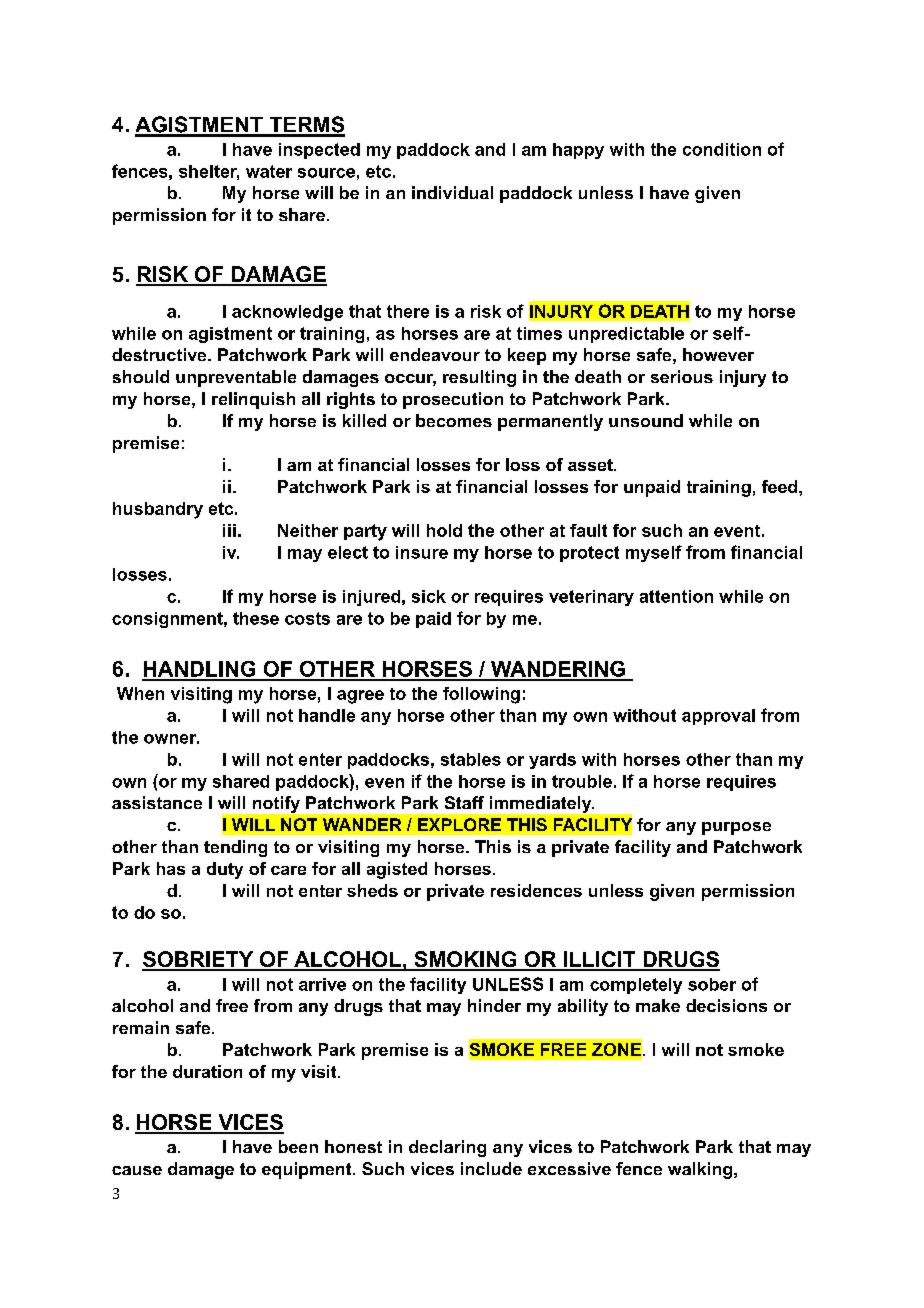  Describe the element at coordinates (235, 848) in the screenshot. I see `tending` at that location.
